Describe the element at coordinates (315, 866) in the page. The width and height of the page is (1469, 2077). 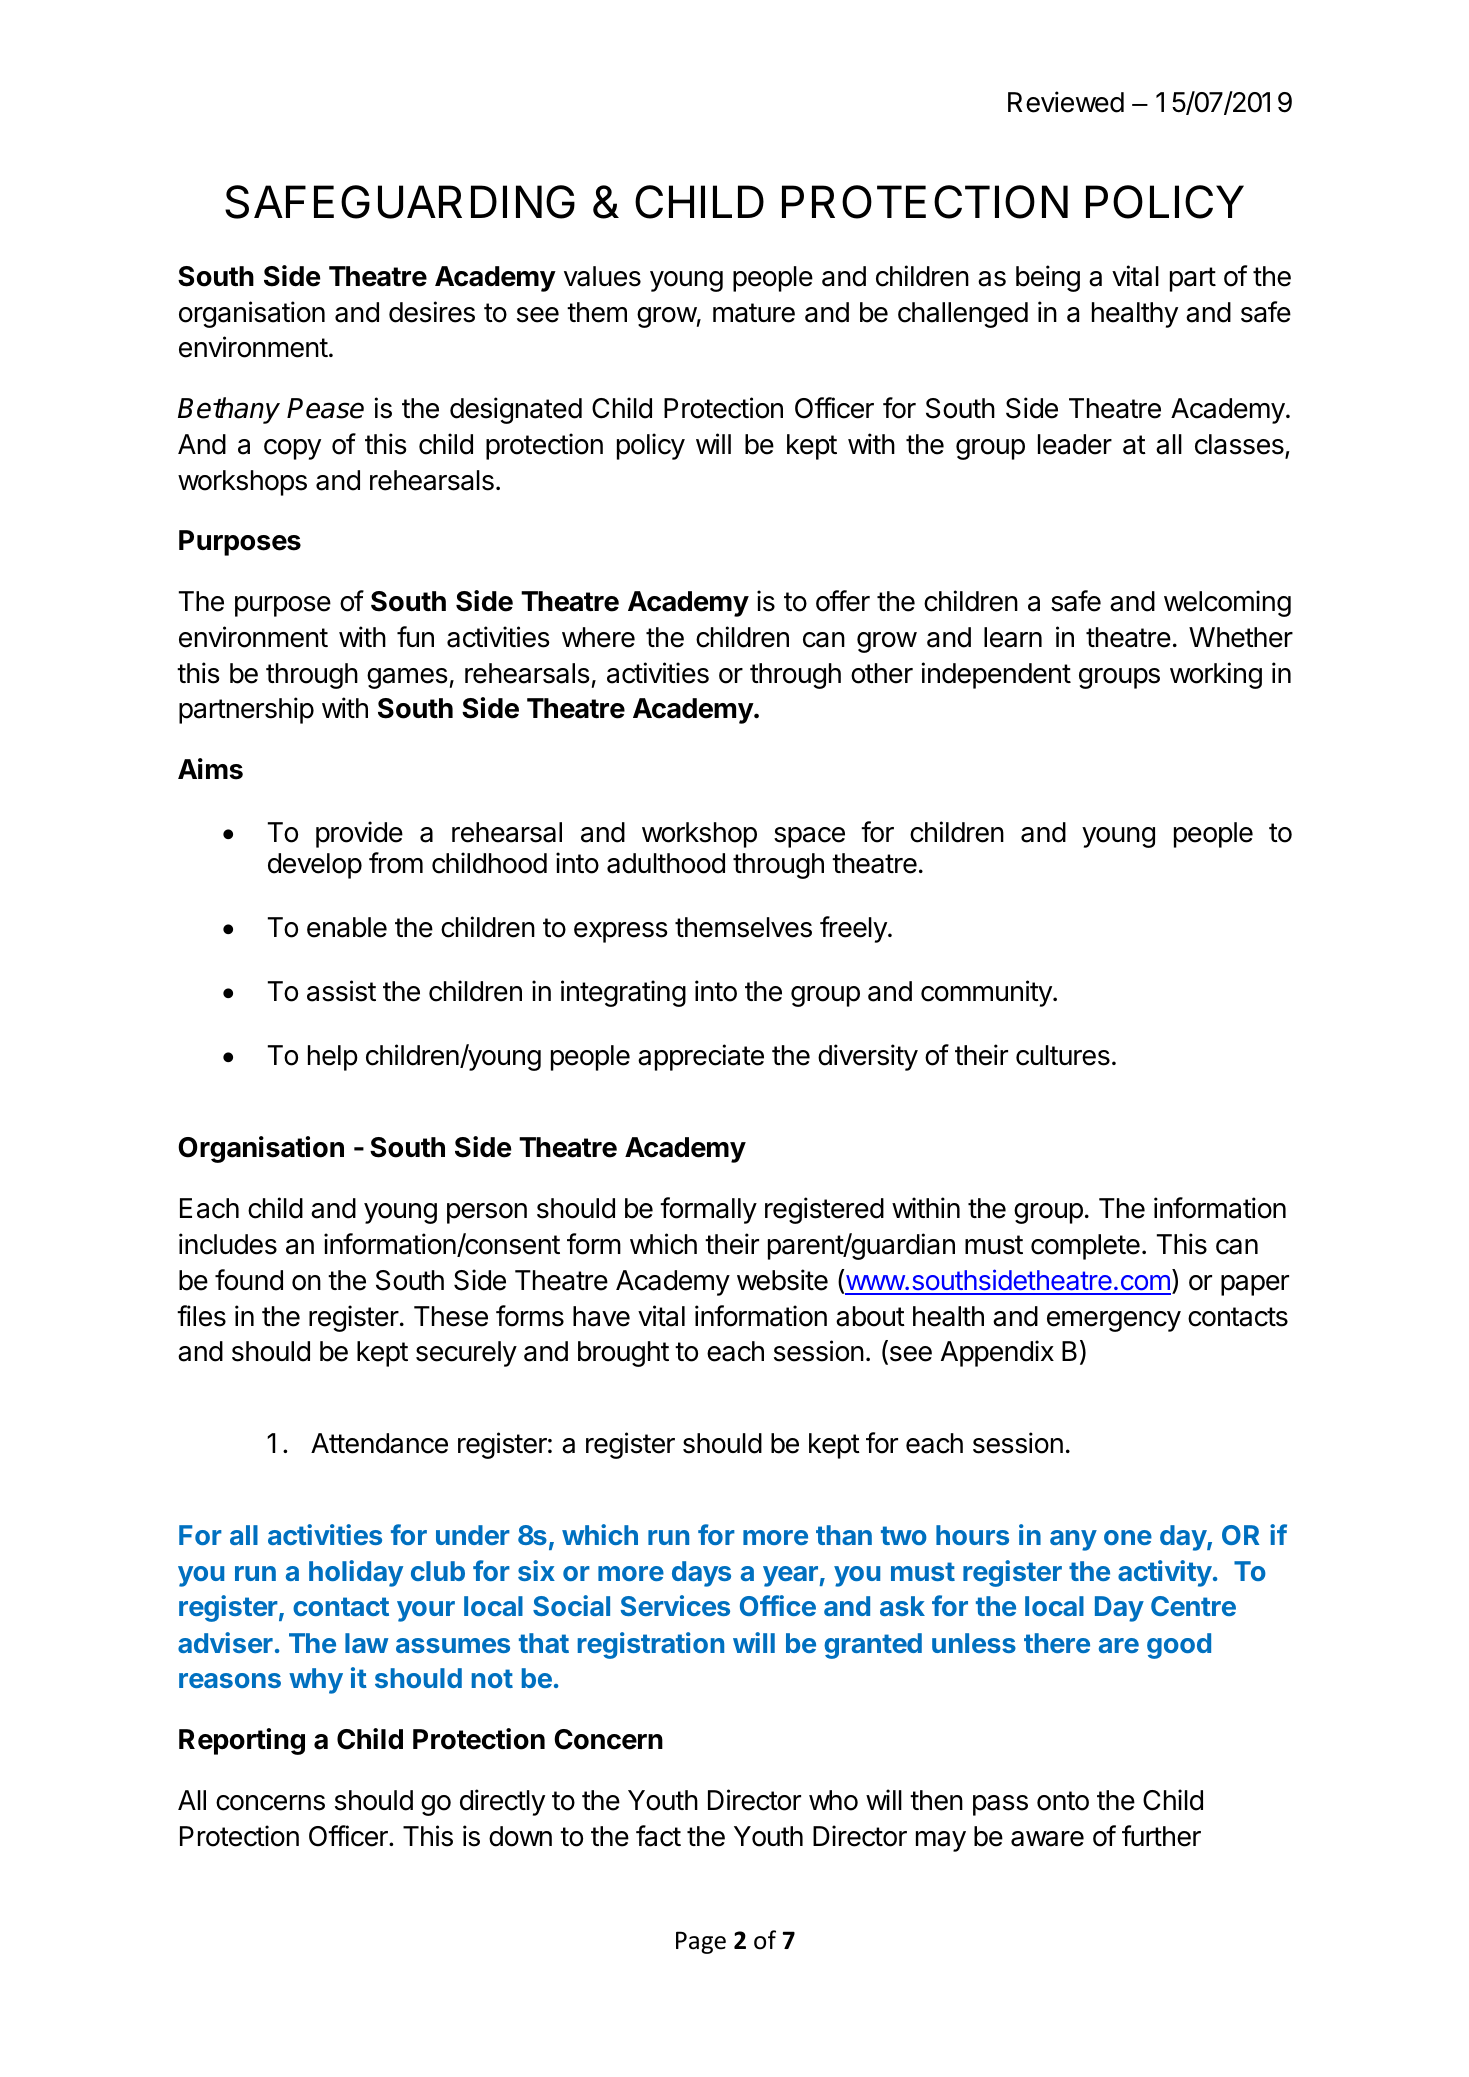
I see `develop` at that location.
